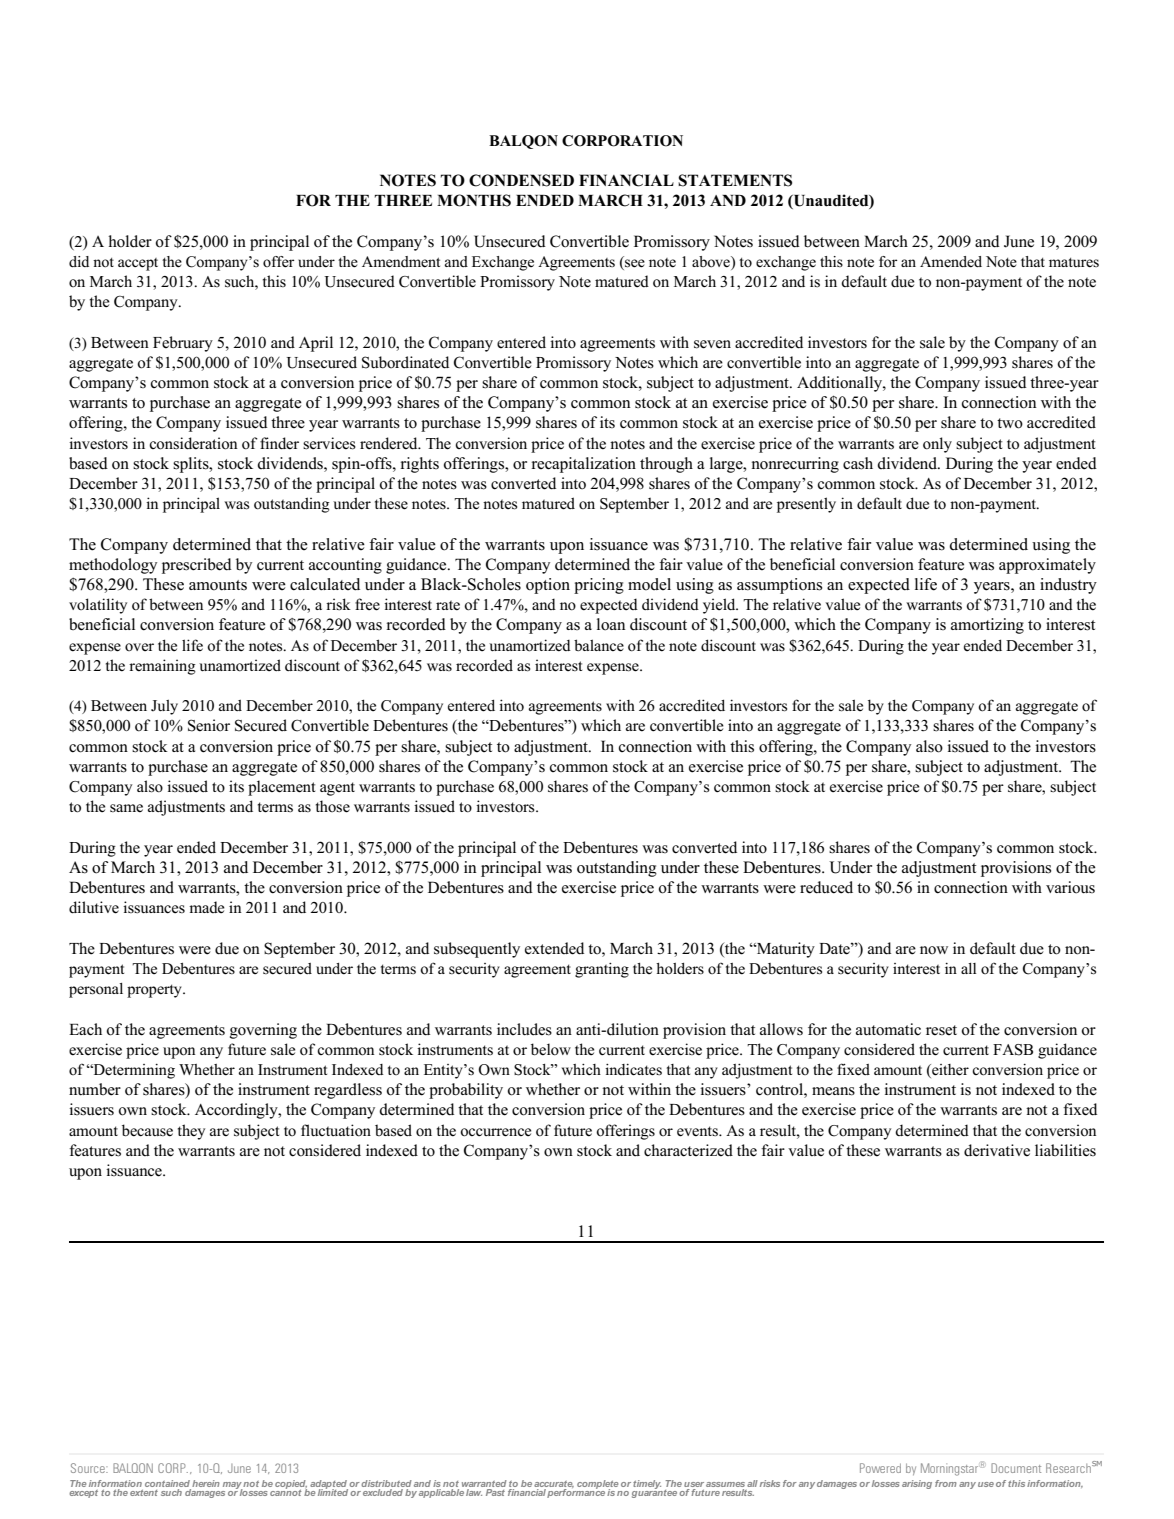 Image resolution: width=1174 pixels, height=1519 pixels. Describe the element at coordinates (1074, 263) in the page. I see `matures` at that location.
